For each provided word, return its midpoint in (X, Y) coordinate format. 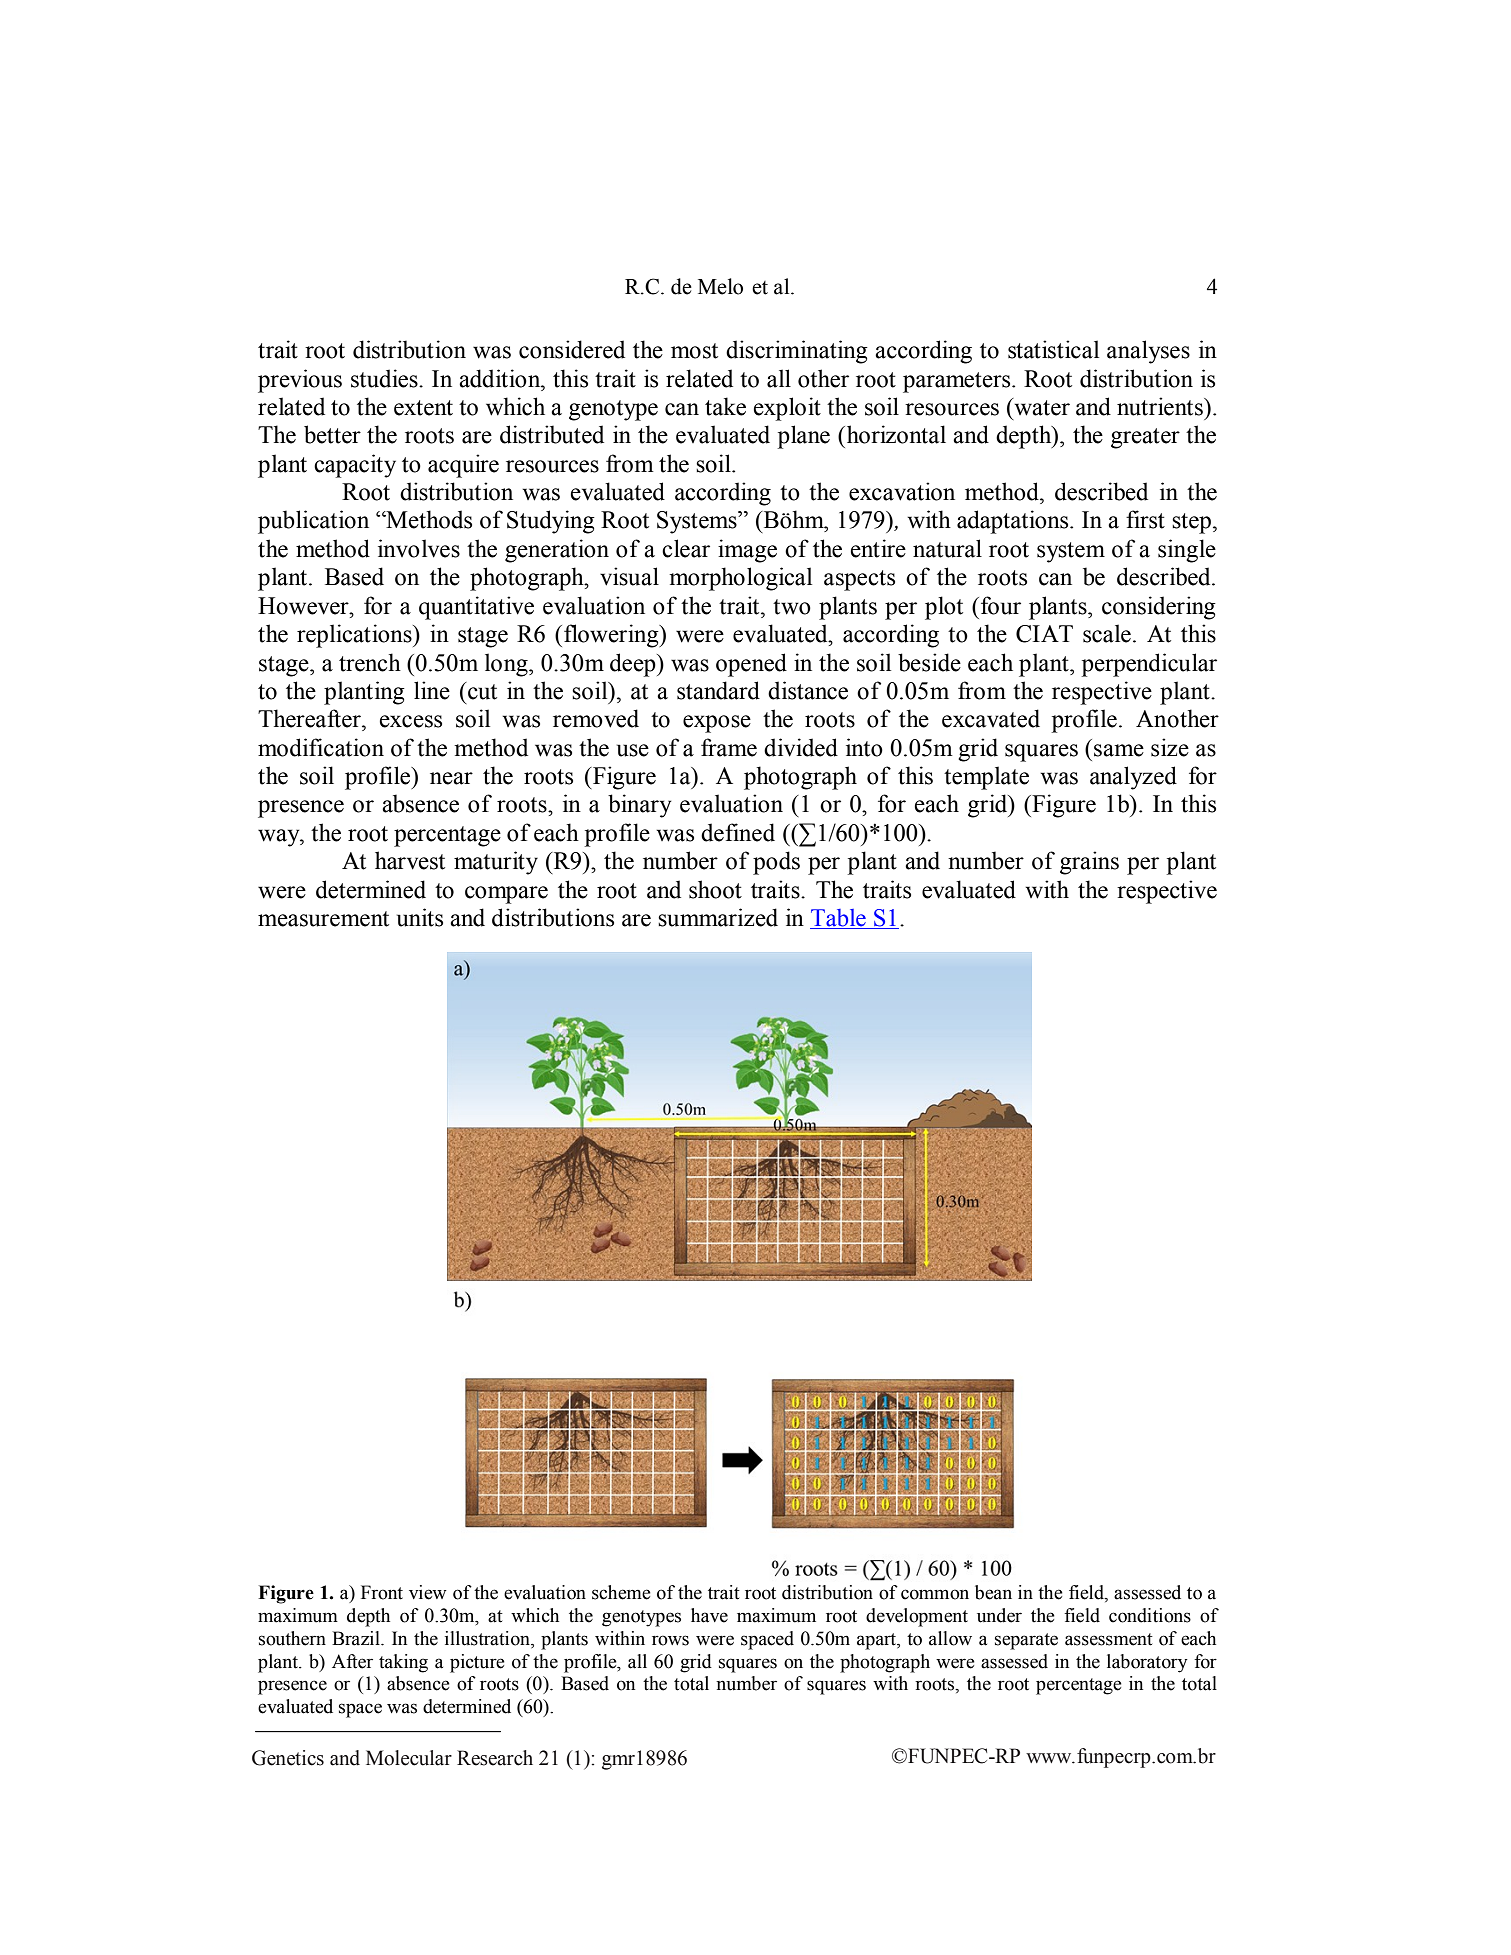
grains (1089, 863)
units (420, 917)
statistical (1053, 349)
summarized (718, 917)
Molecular (409, 1758)
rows (670, 1640)
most (694, 351)
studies (385, 378)
